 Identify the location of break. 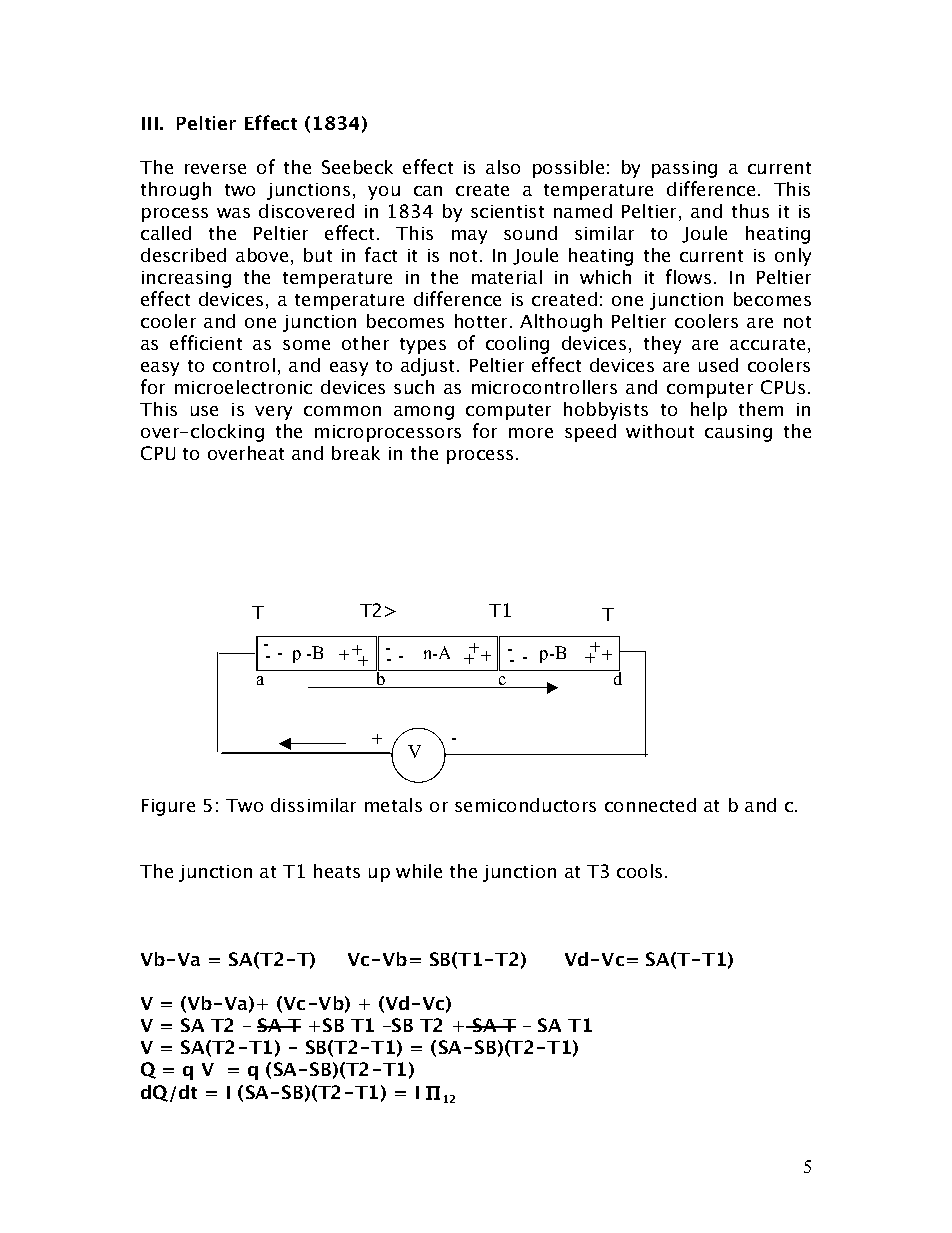
(356, 453).
